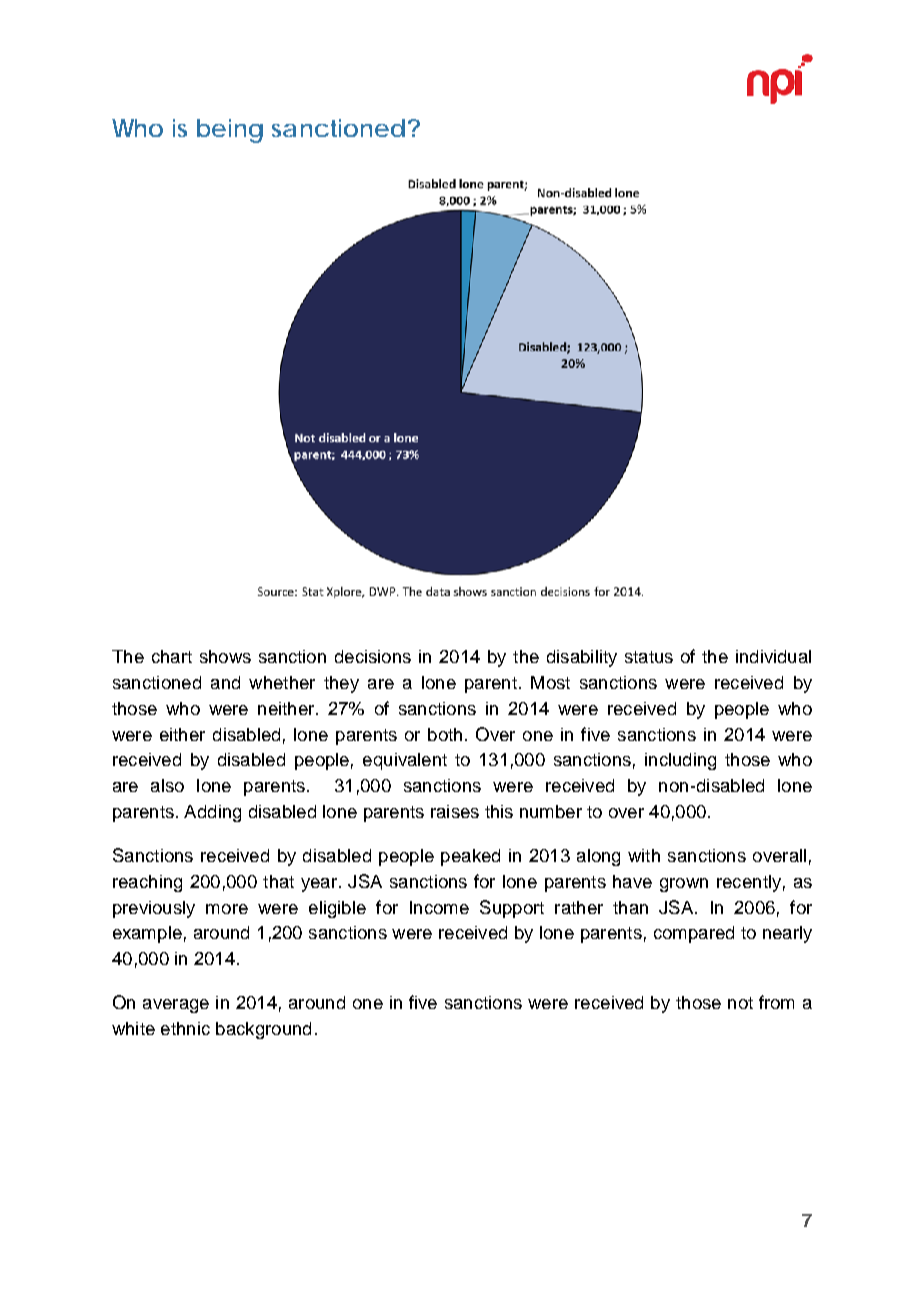 This screenshot has width=924, height=1308. I want to click on individual, so click(773, 656).
